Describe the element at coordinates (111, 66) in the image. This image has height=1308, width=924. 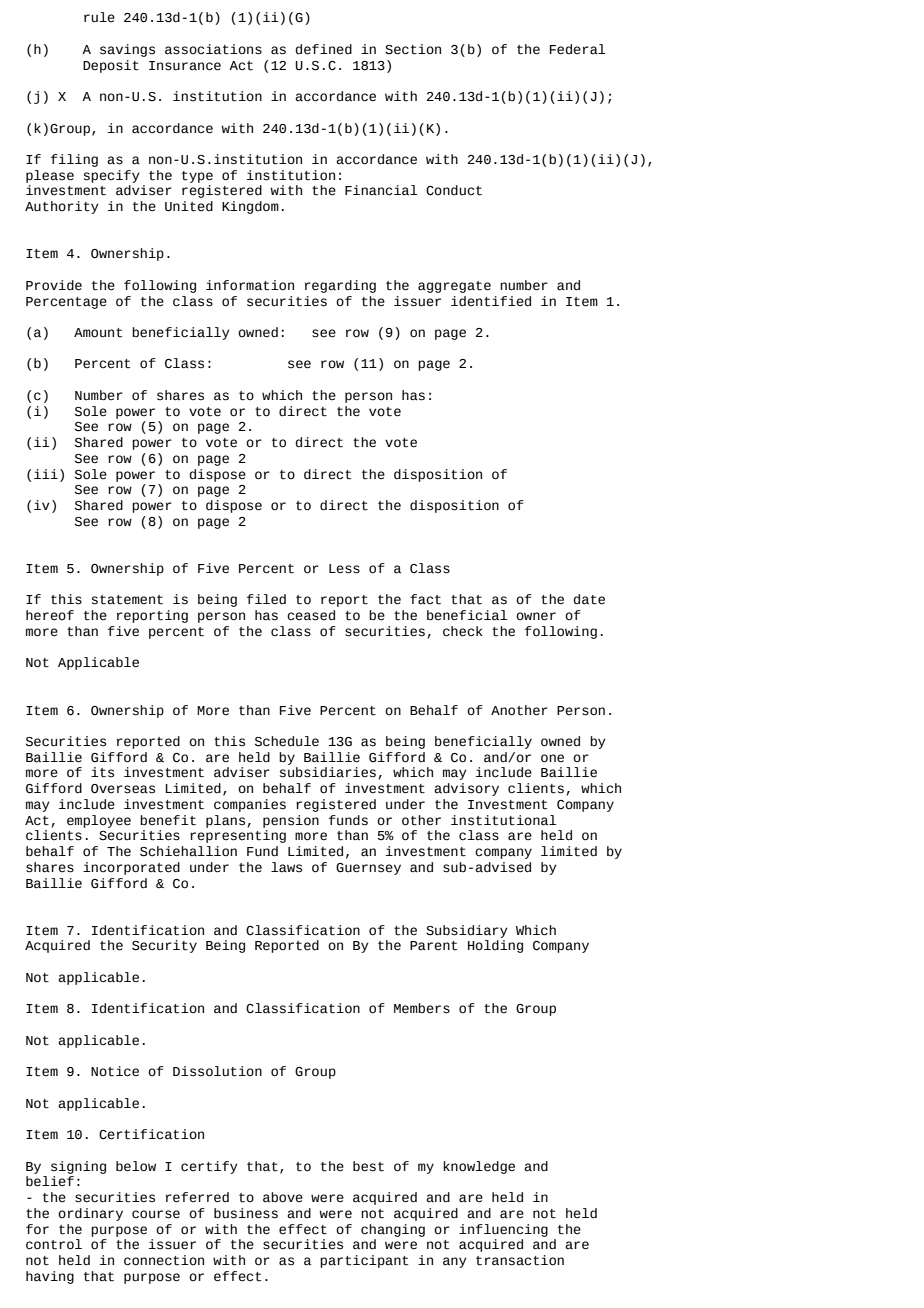
I see `Deposit` at that location.
